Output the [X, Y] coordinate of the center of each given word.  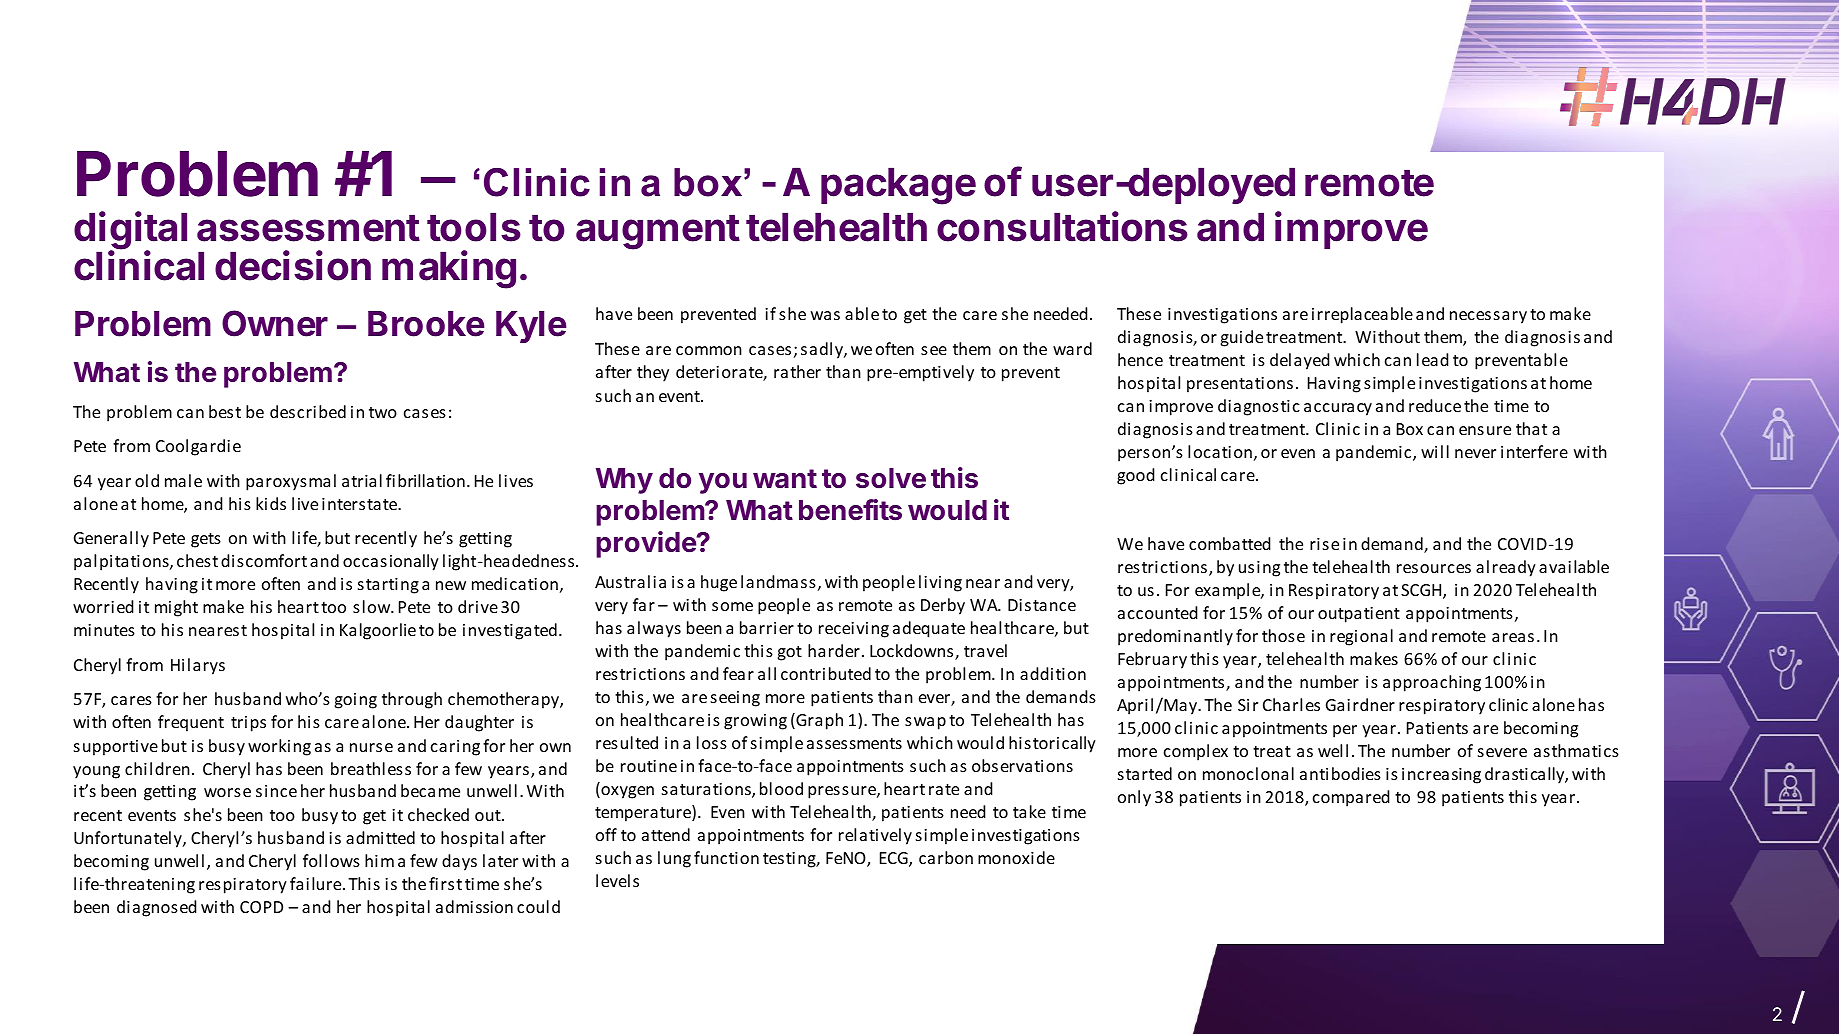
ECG [895, 859]
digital [130, 231]
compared [1351, 798]
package [898, 186]
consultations [1062, 226]
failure [317, 883]
